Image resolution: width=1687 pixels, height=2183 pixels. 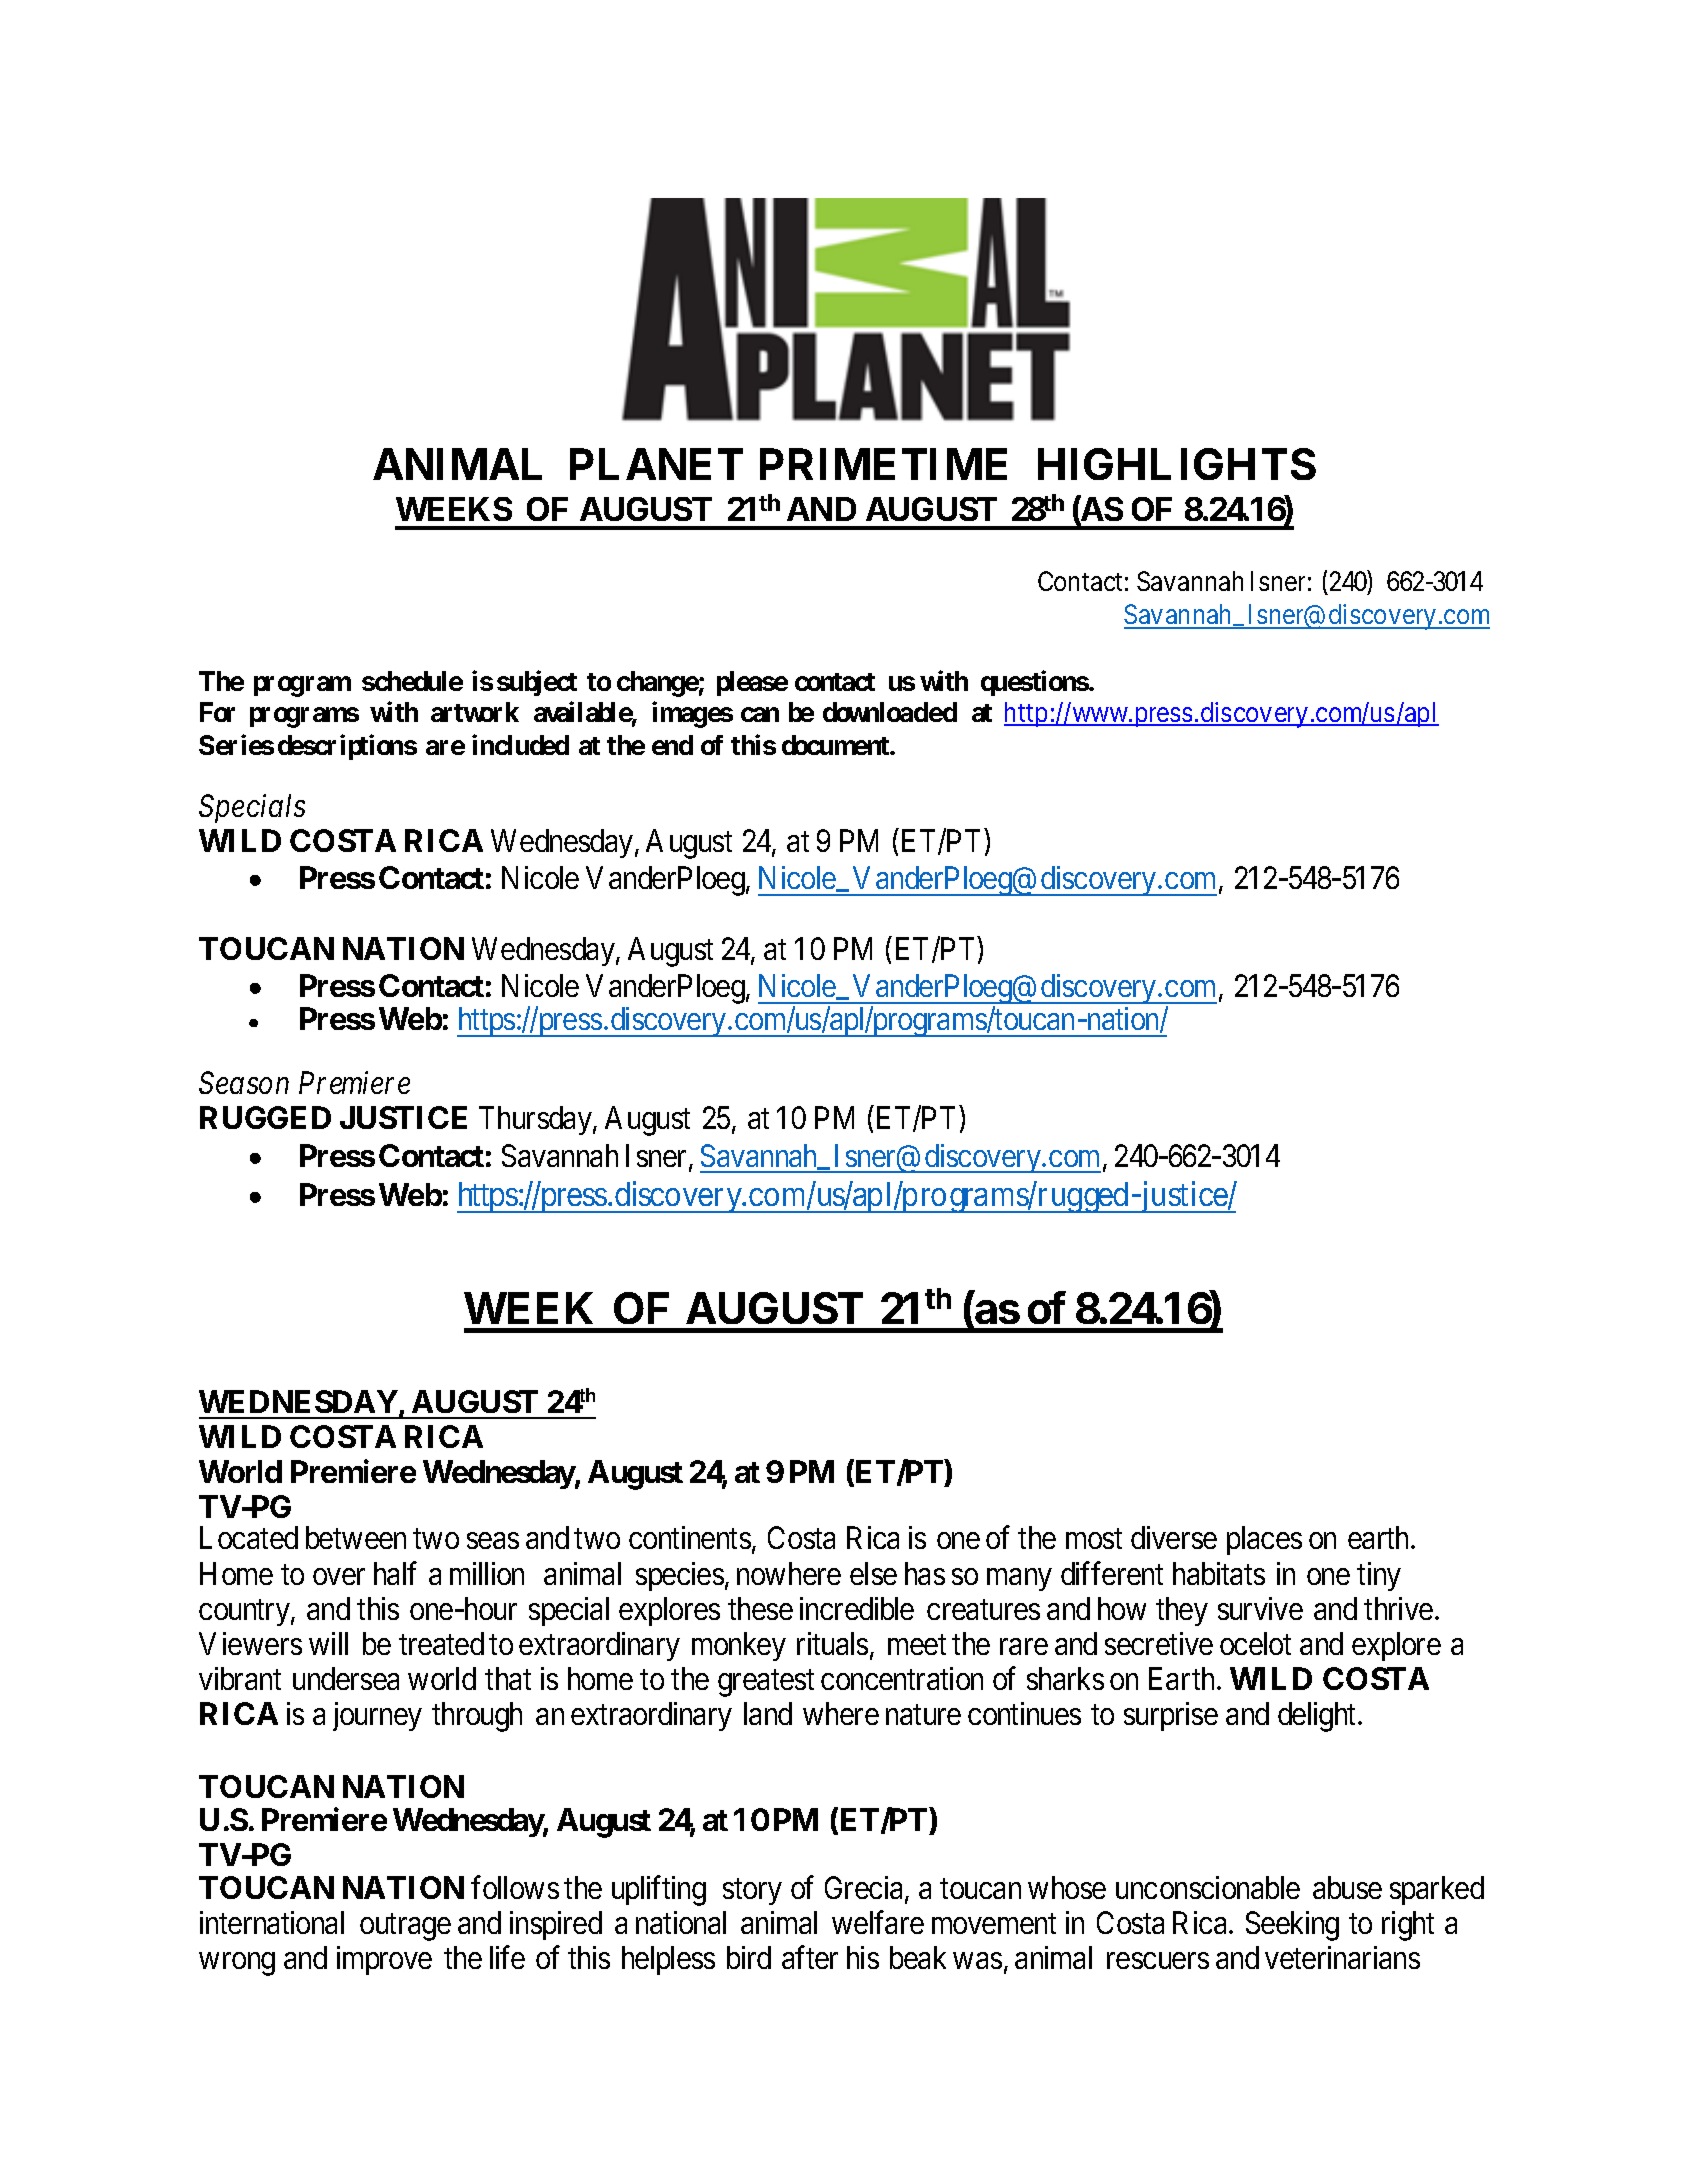 What do you see at coordinates (405, 1927) in the page?
I see `outrage` at bounding box center [405, 1927].
